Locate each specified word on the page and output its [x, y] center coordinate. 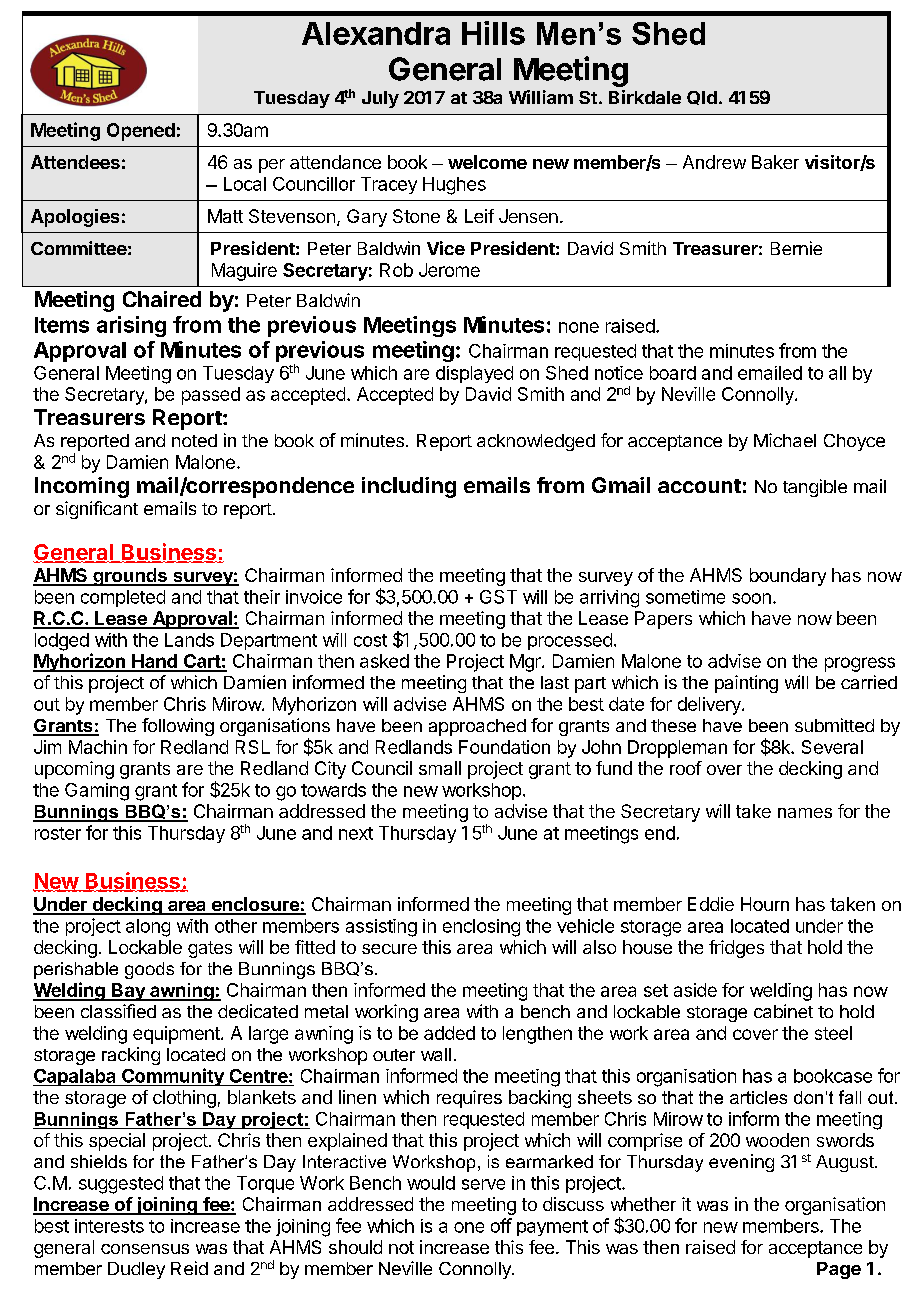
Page [839, 1270]
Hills [493, 33]
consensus [145, 1249]
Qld [702, 98]
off [501, 1225]
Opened [141, 132]
